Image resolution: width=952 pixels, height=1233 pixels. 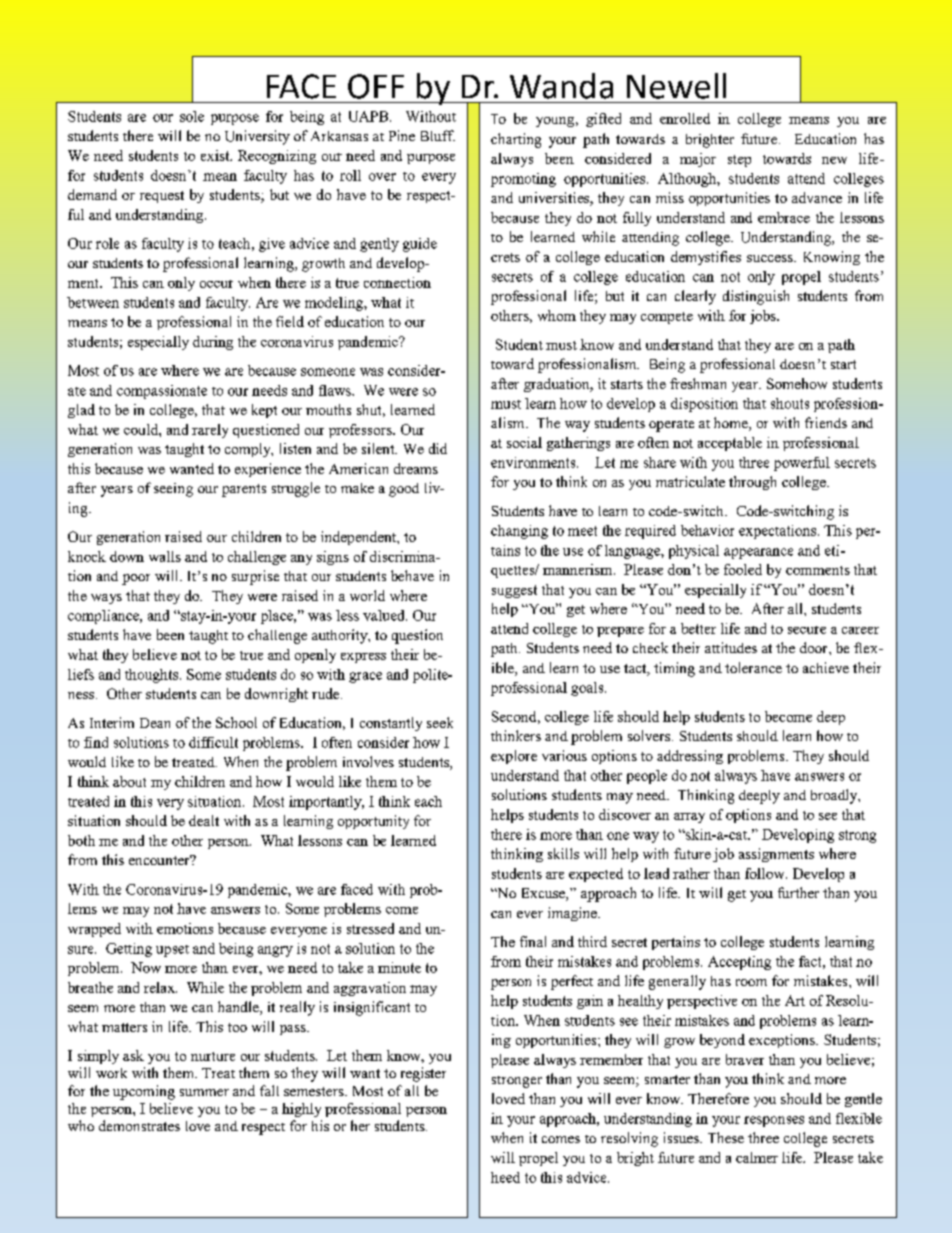 What do you see at coordinates (438, 135) in the screenshot?
I see `Bluff` at bounding box center [438, 135].
